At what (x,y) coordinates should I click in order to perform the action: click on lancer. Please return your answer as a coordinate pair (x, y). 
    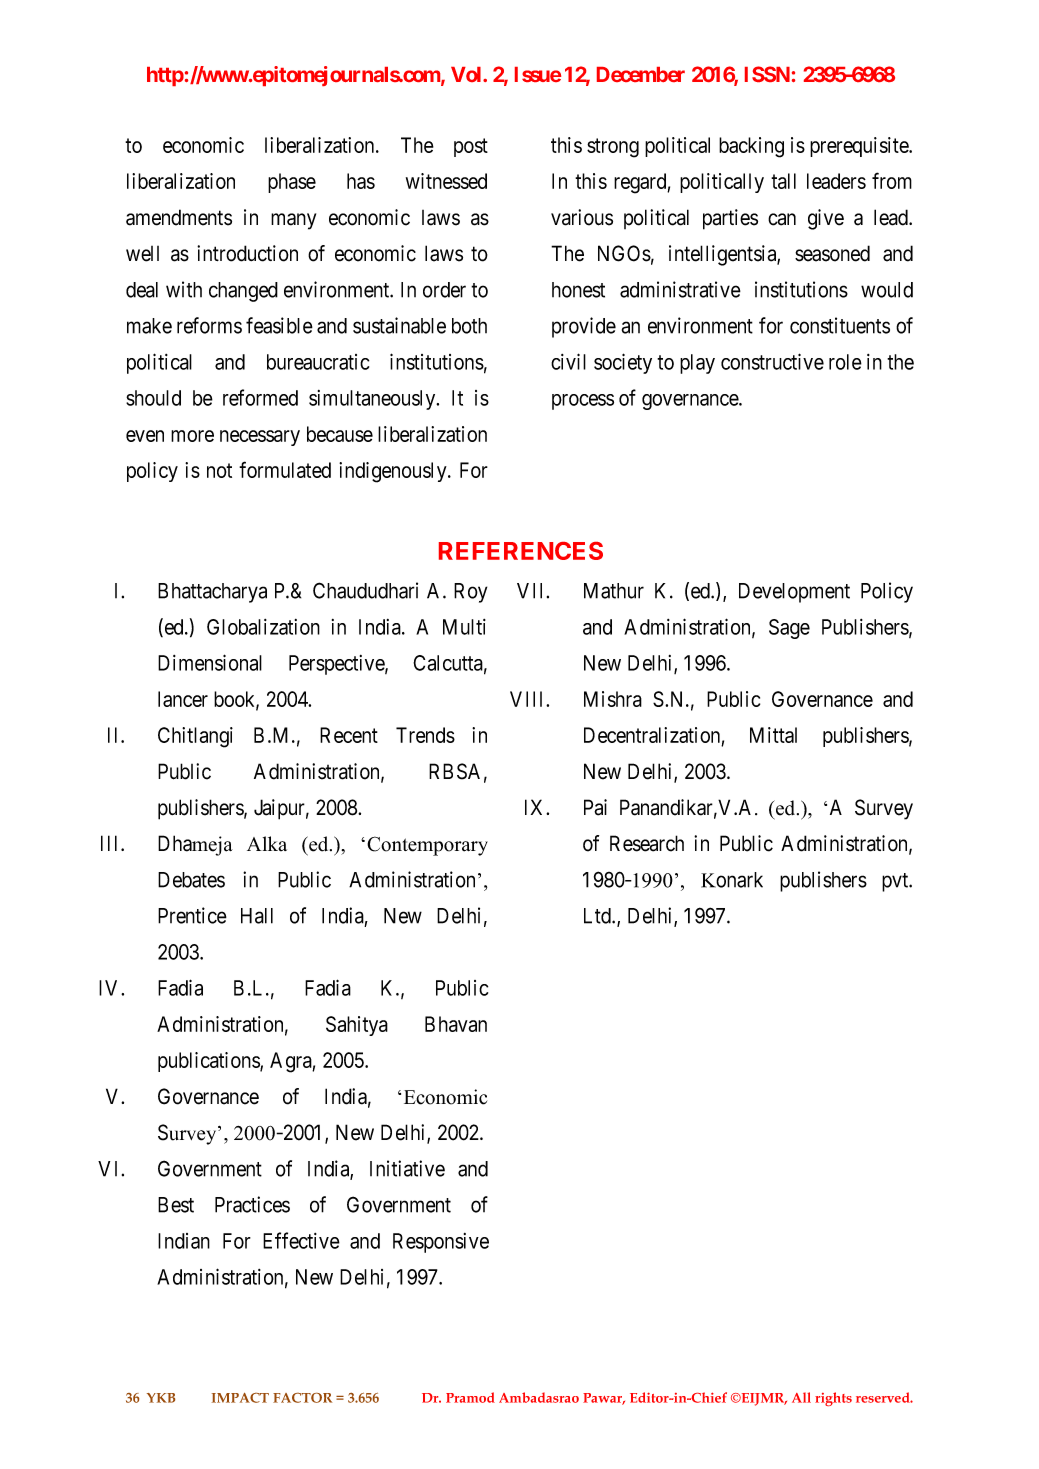
    Looking at the image, I should click on (183, 699).
